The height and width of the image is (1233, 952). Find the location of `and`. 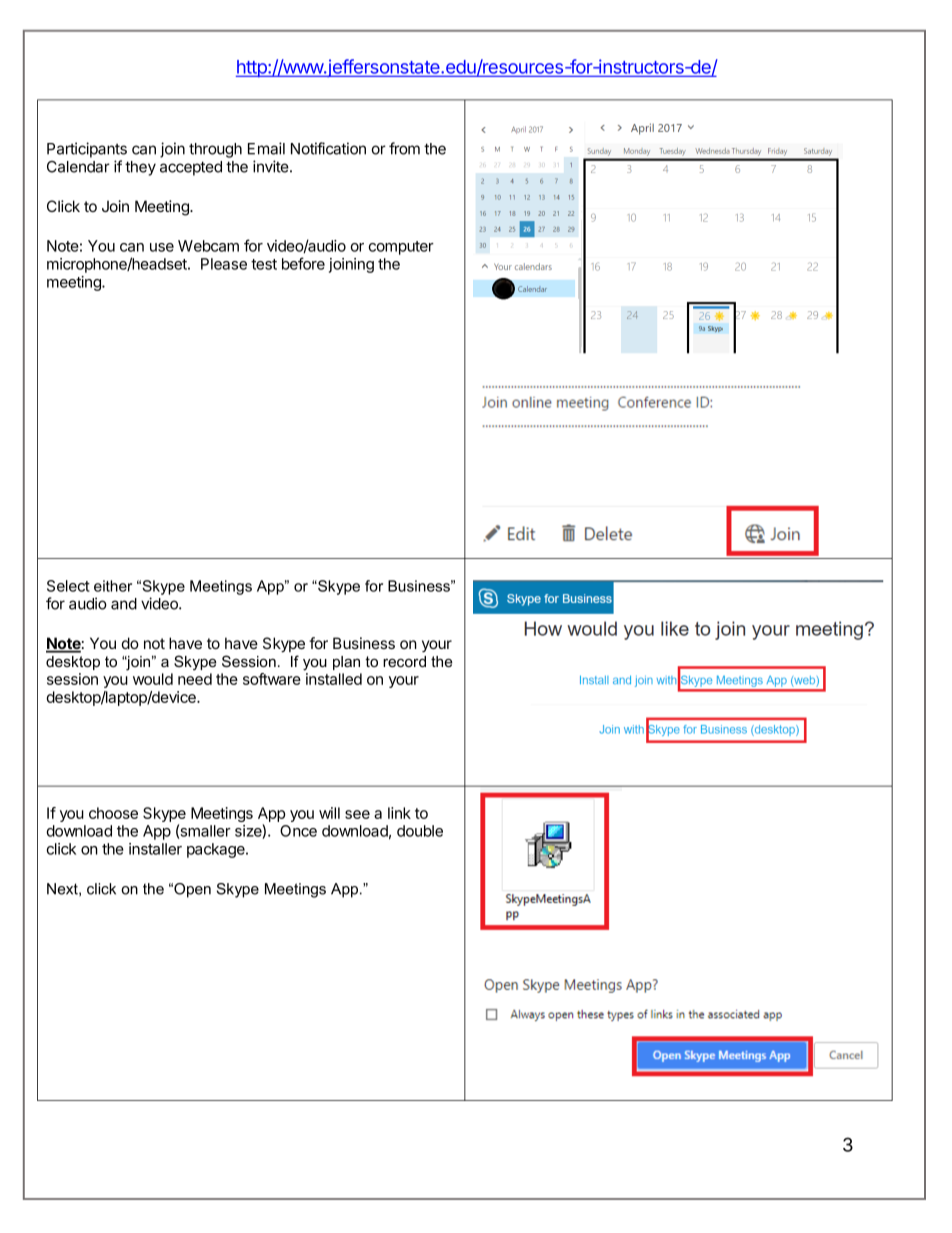

and is located at coordinates (124, 604).
